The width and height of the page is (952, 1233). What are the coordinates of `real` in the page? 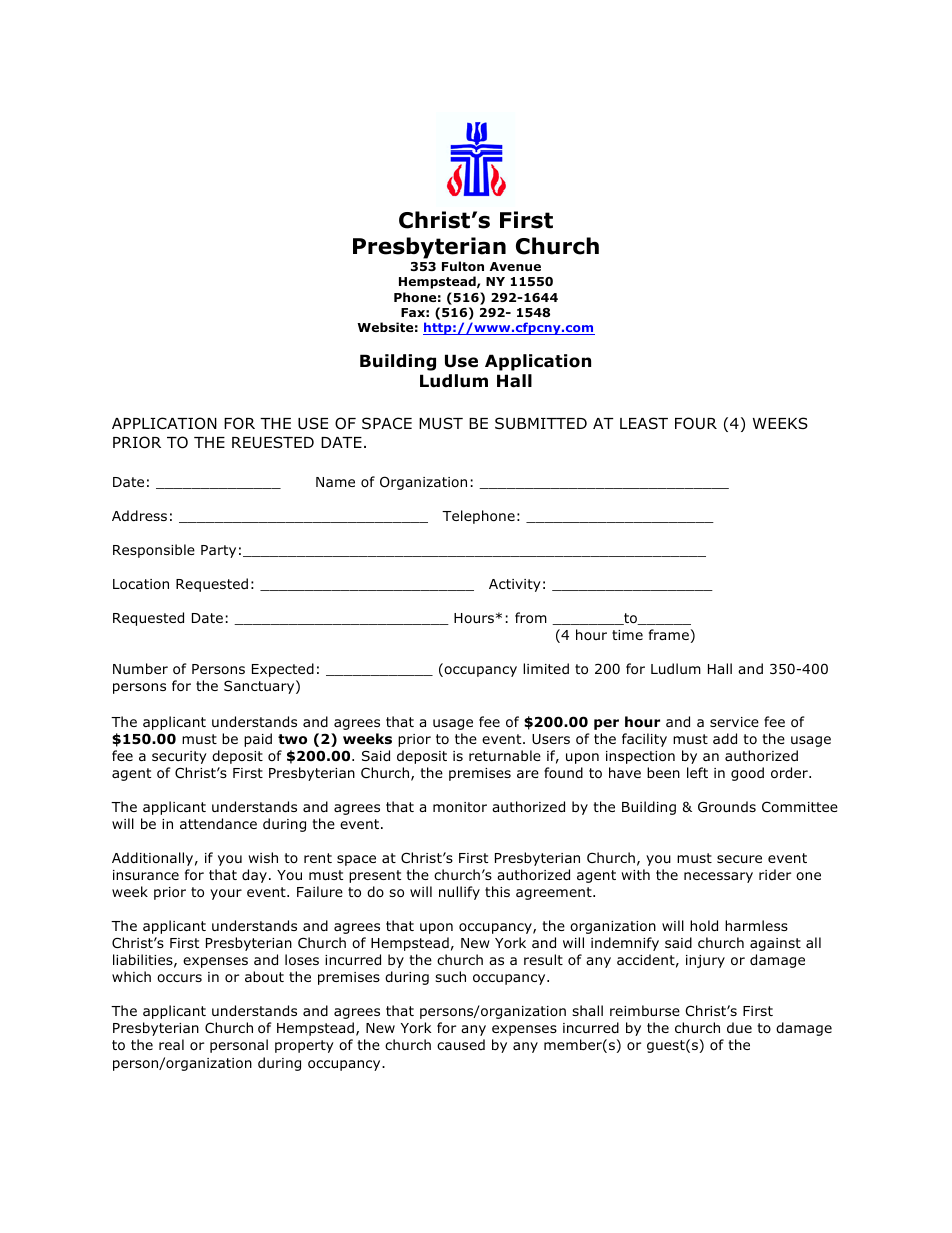 It's located at (171, 1044).
